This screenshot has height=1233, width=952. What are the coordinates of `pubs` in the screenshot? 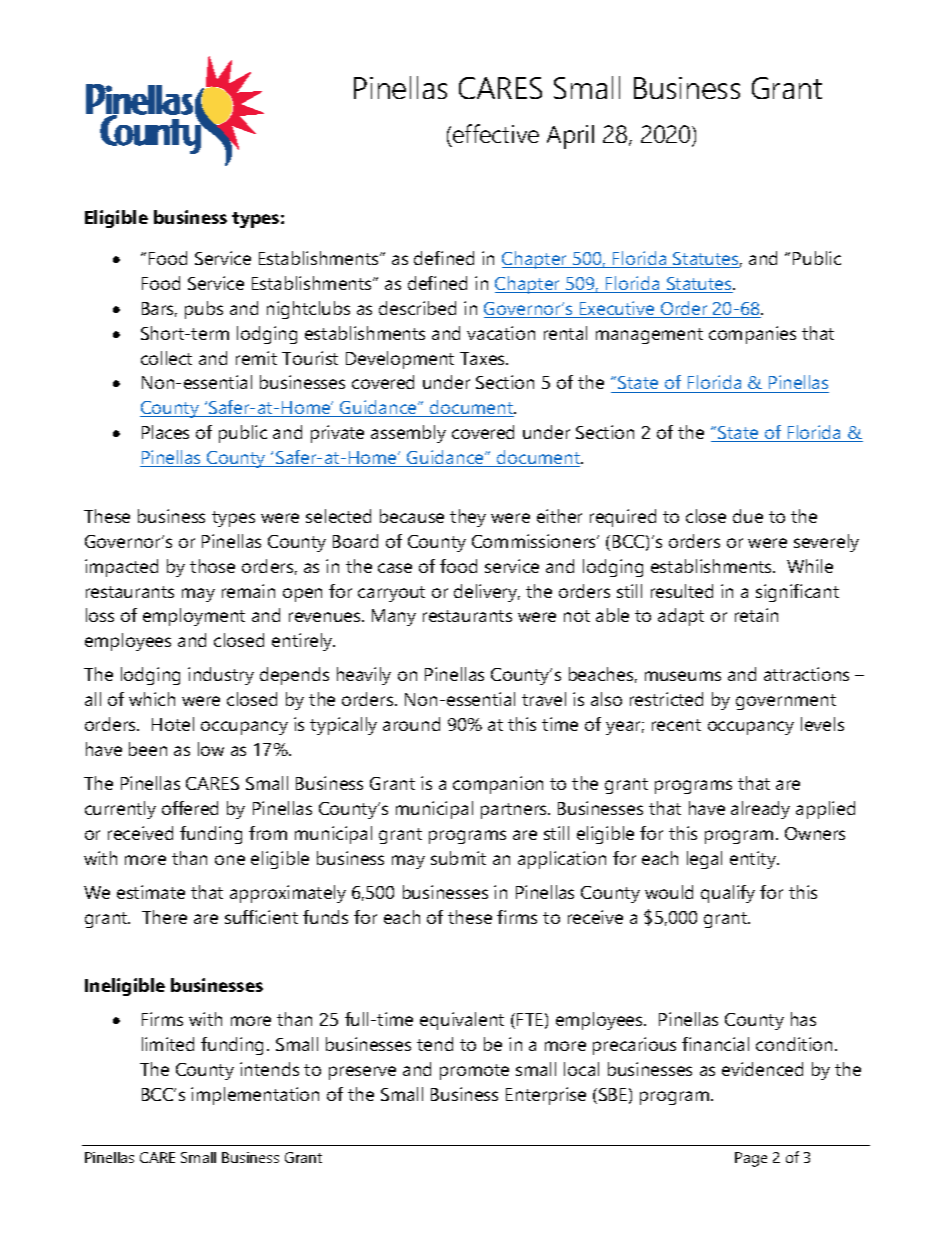 It's located at (204, 310).
